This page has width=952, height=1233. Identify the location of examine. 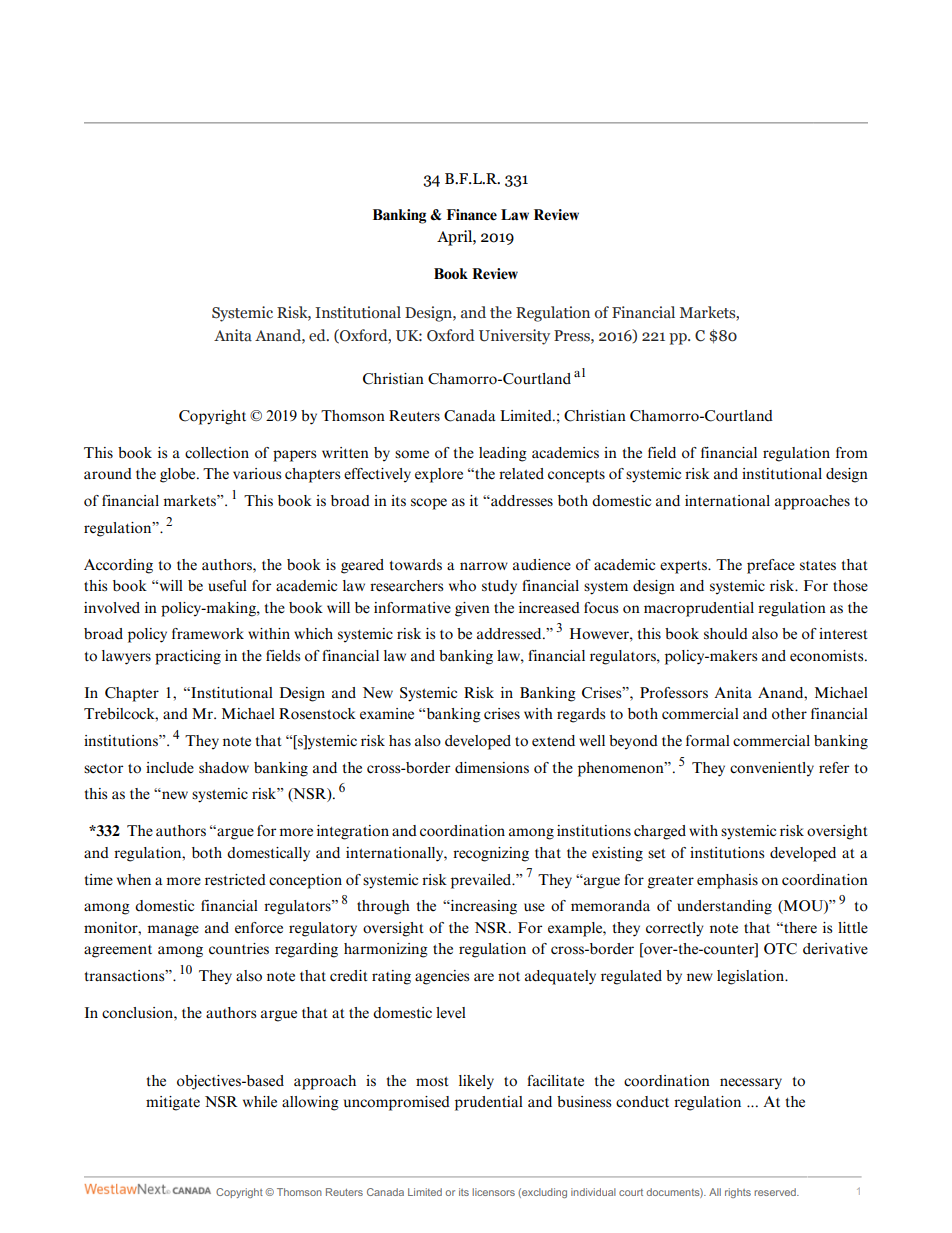
(387, 713).
